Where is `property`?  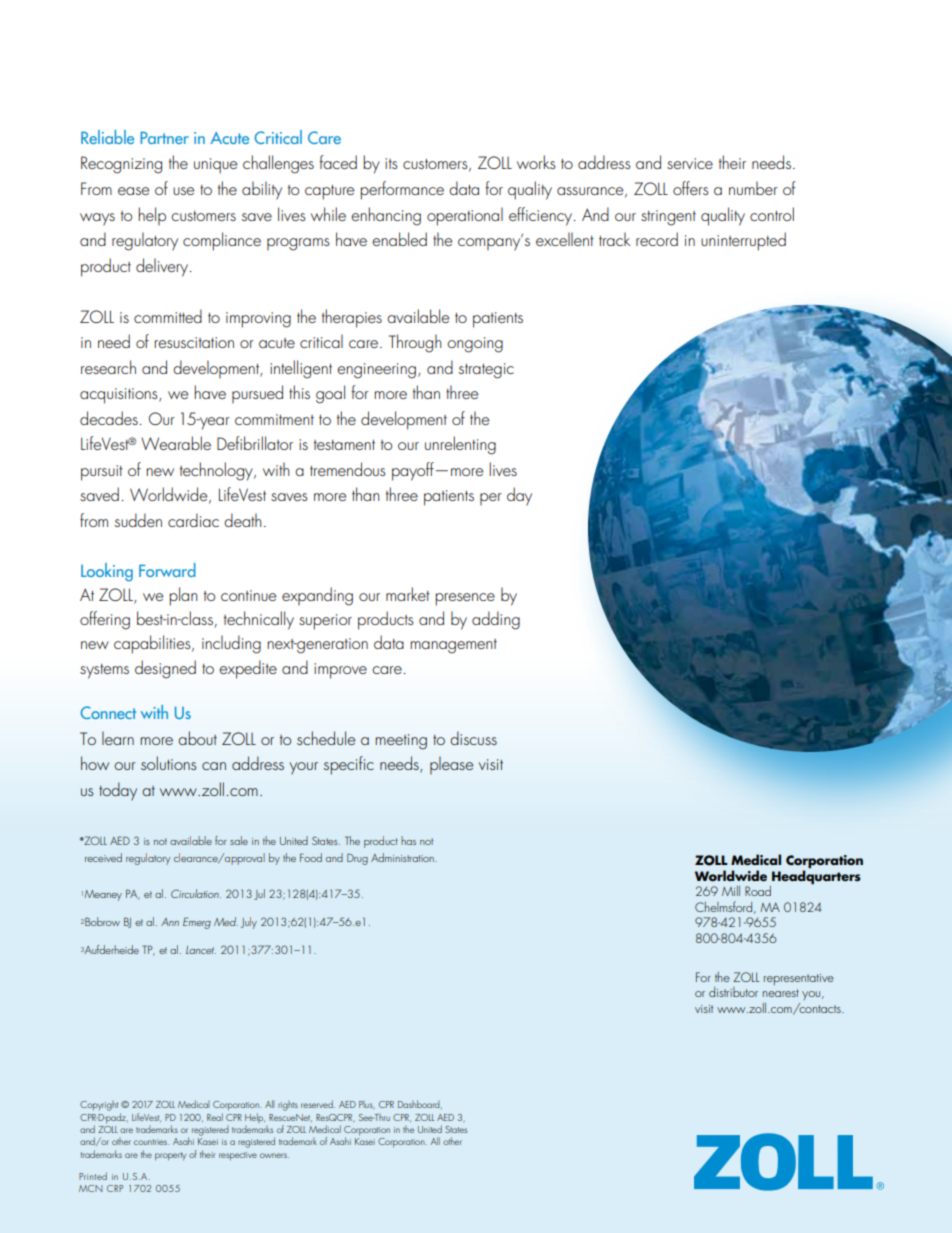
property is located at coordinates (170, 1156).
